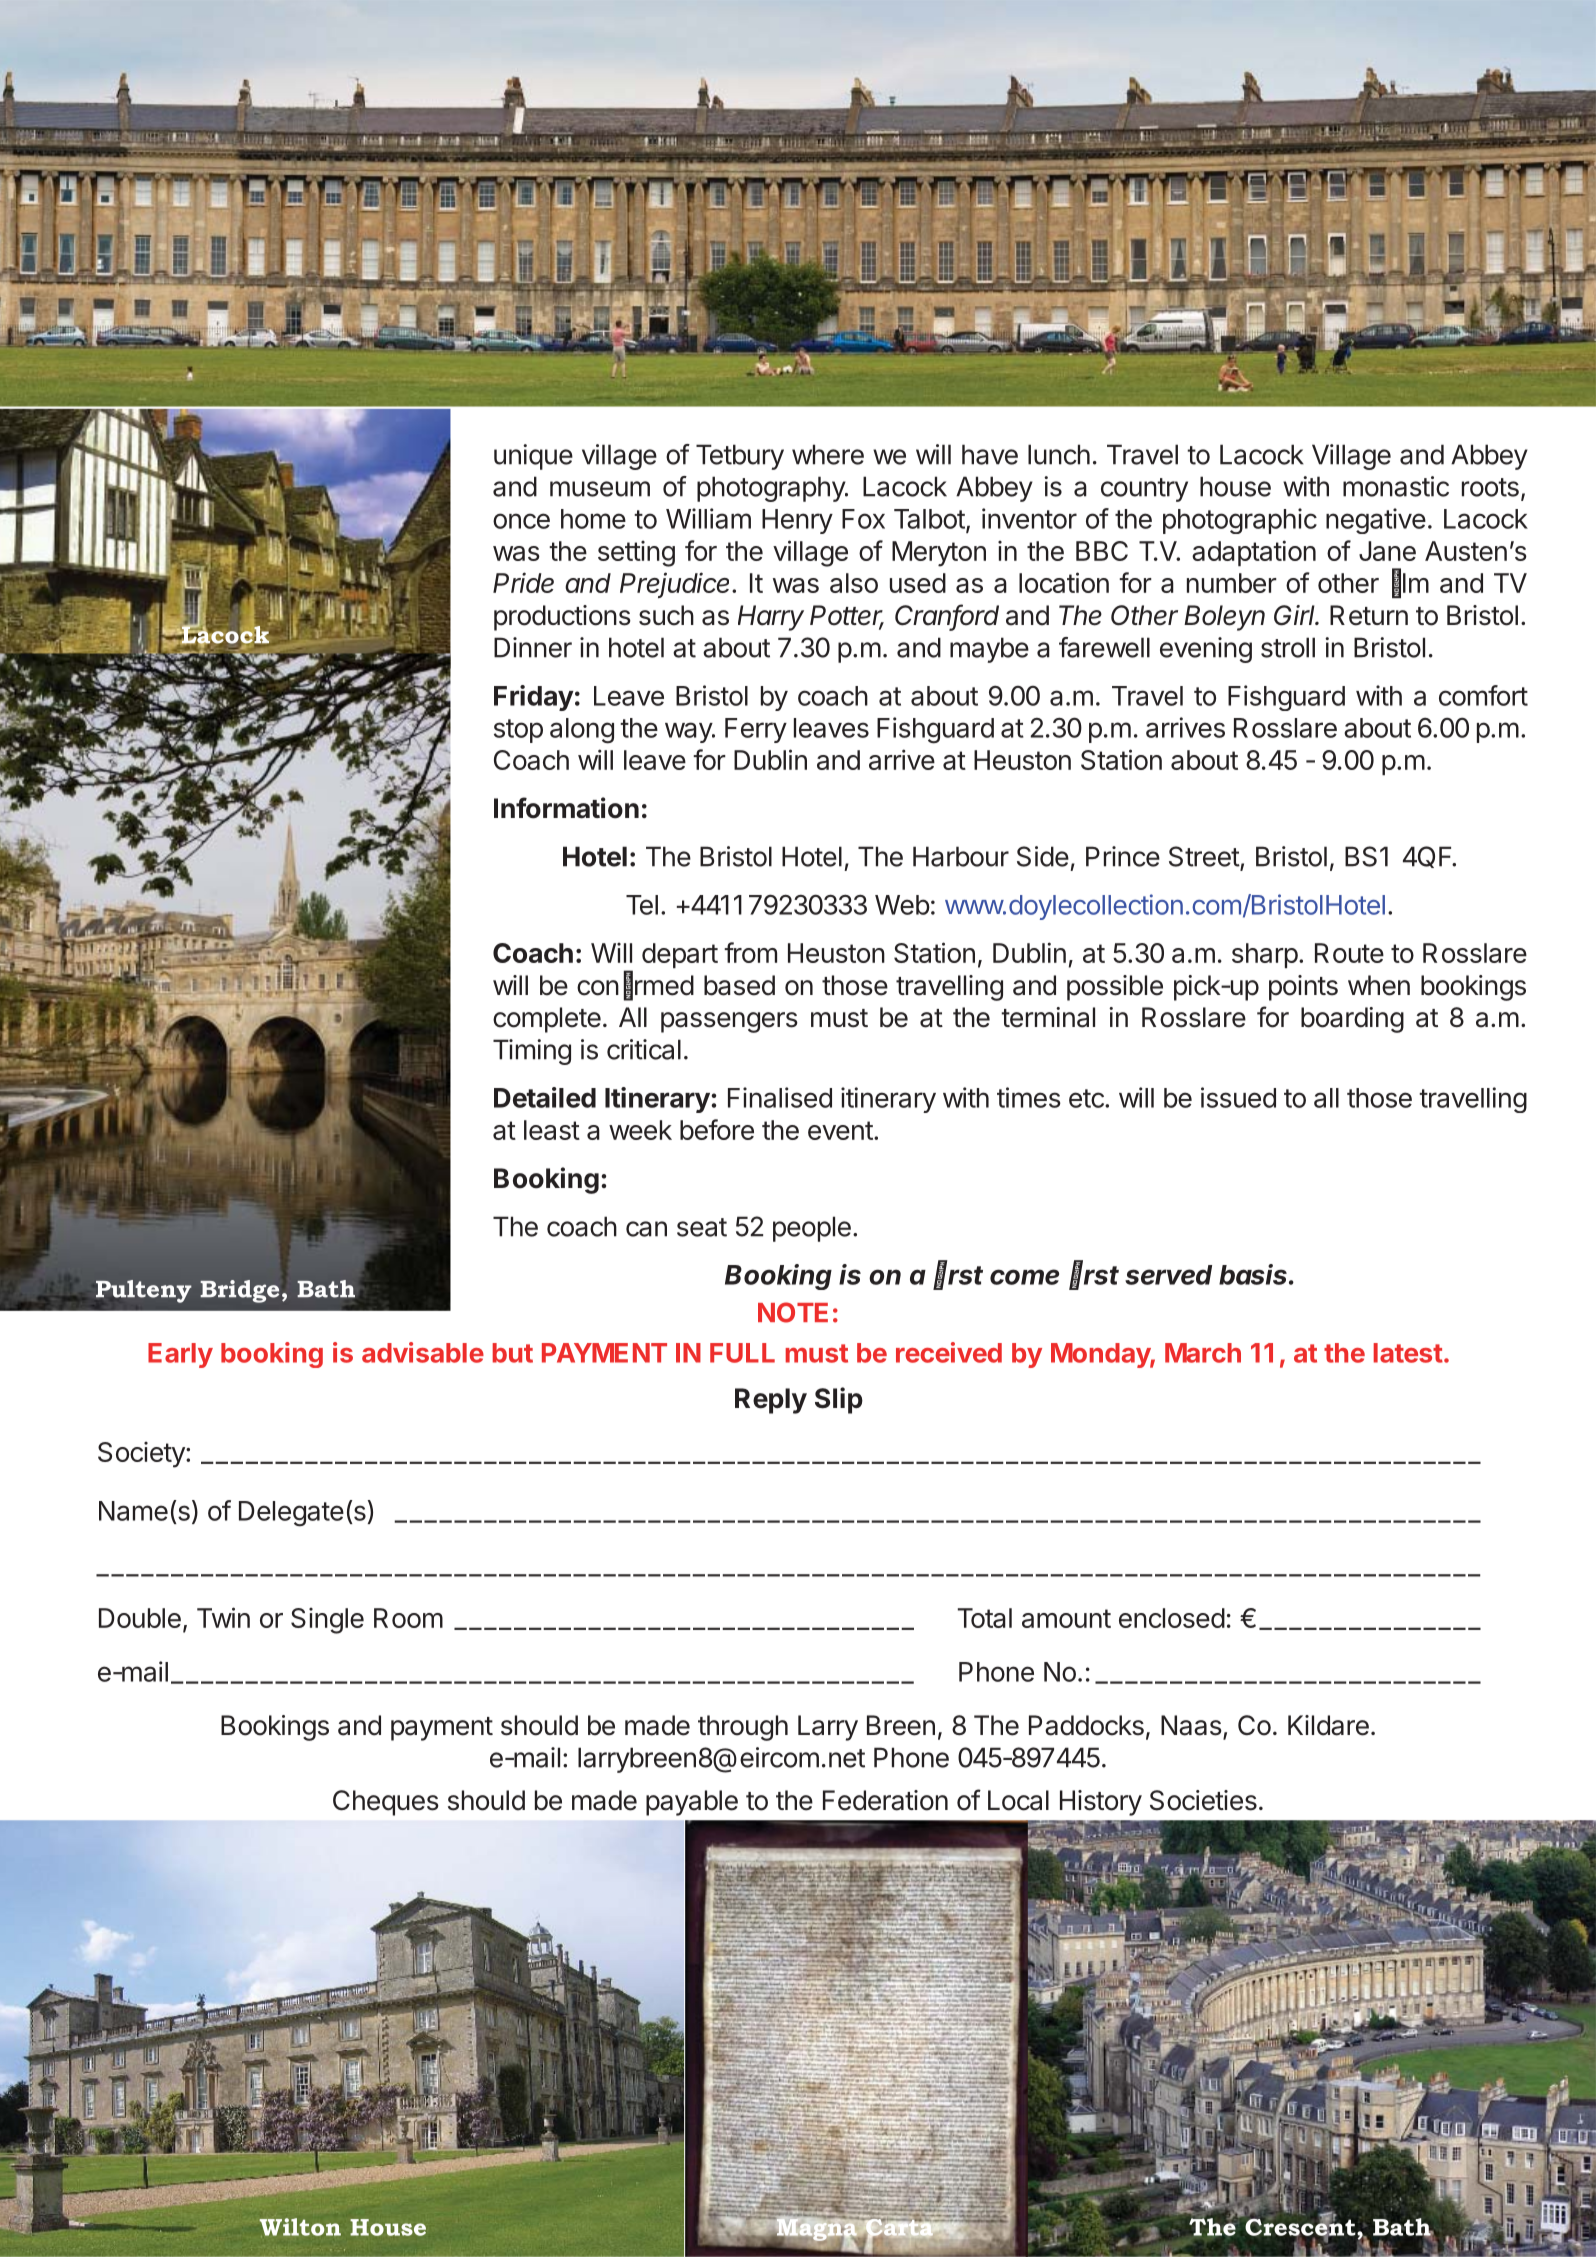 The height and width of the screenshot is (2257, 1596). I want to click on Crescent, so click(1300, 2227).
